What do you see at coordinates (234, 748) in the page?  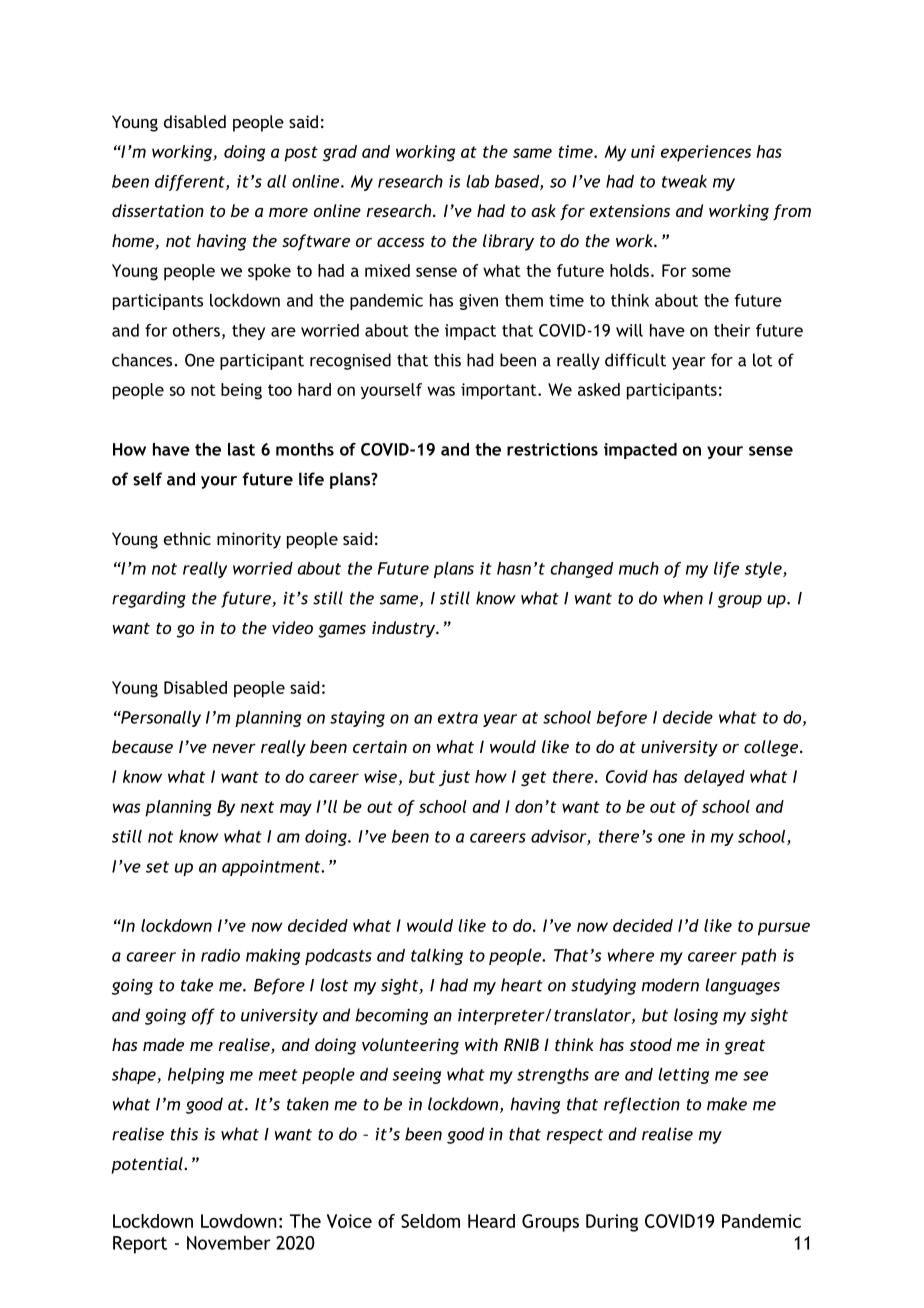 I see `never` at bounding box center [234, 748].
